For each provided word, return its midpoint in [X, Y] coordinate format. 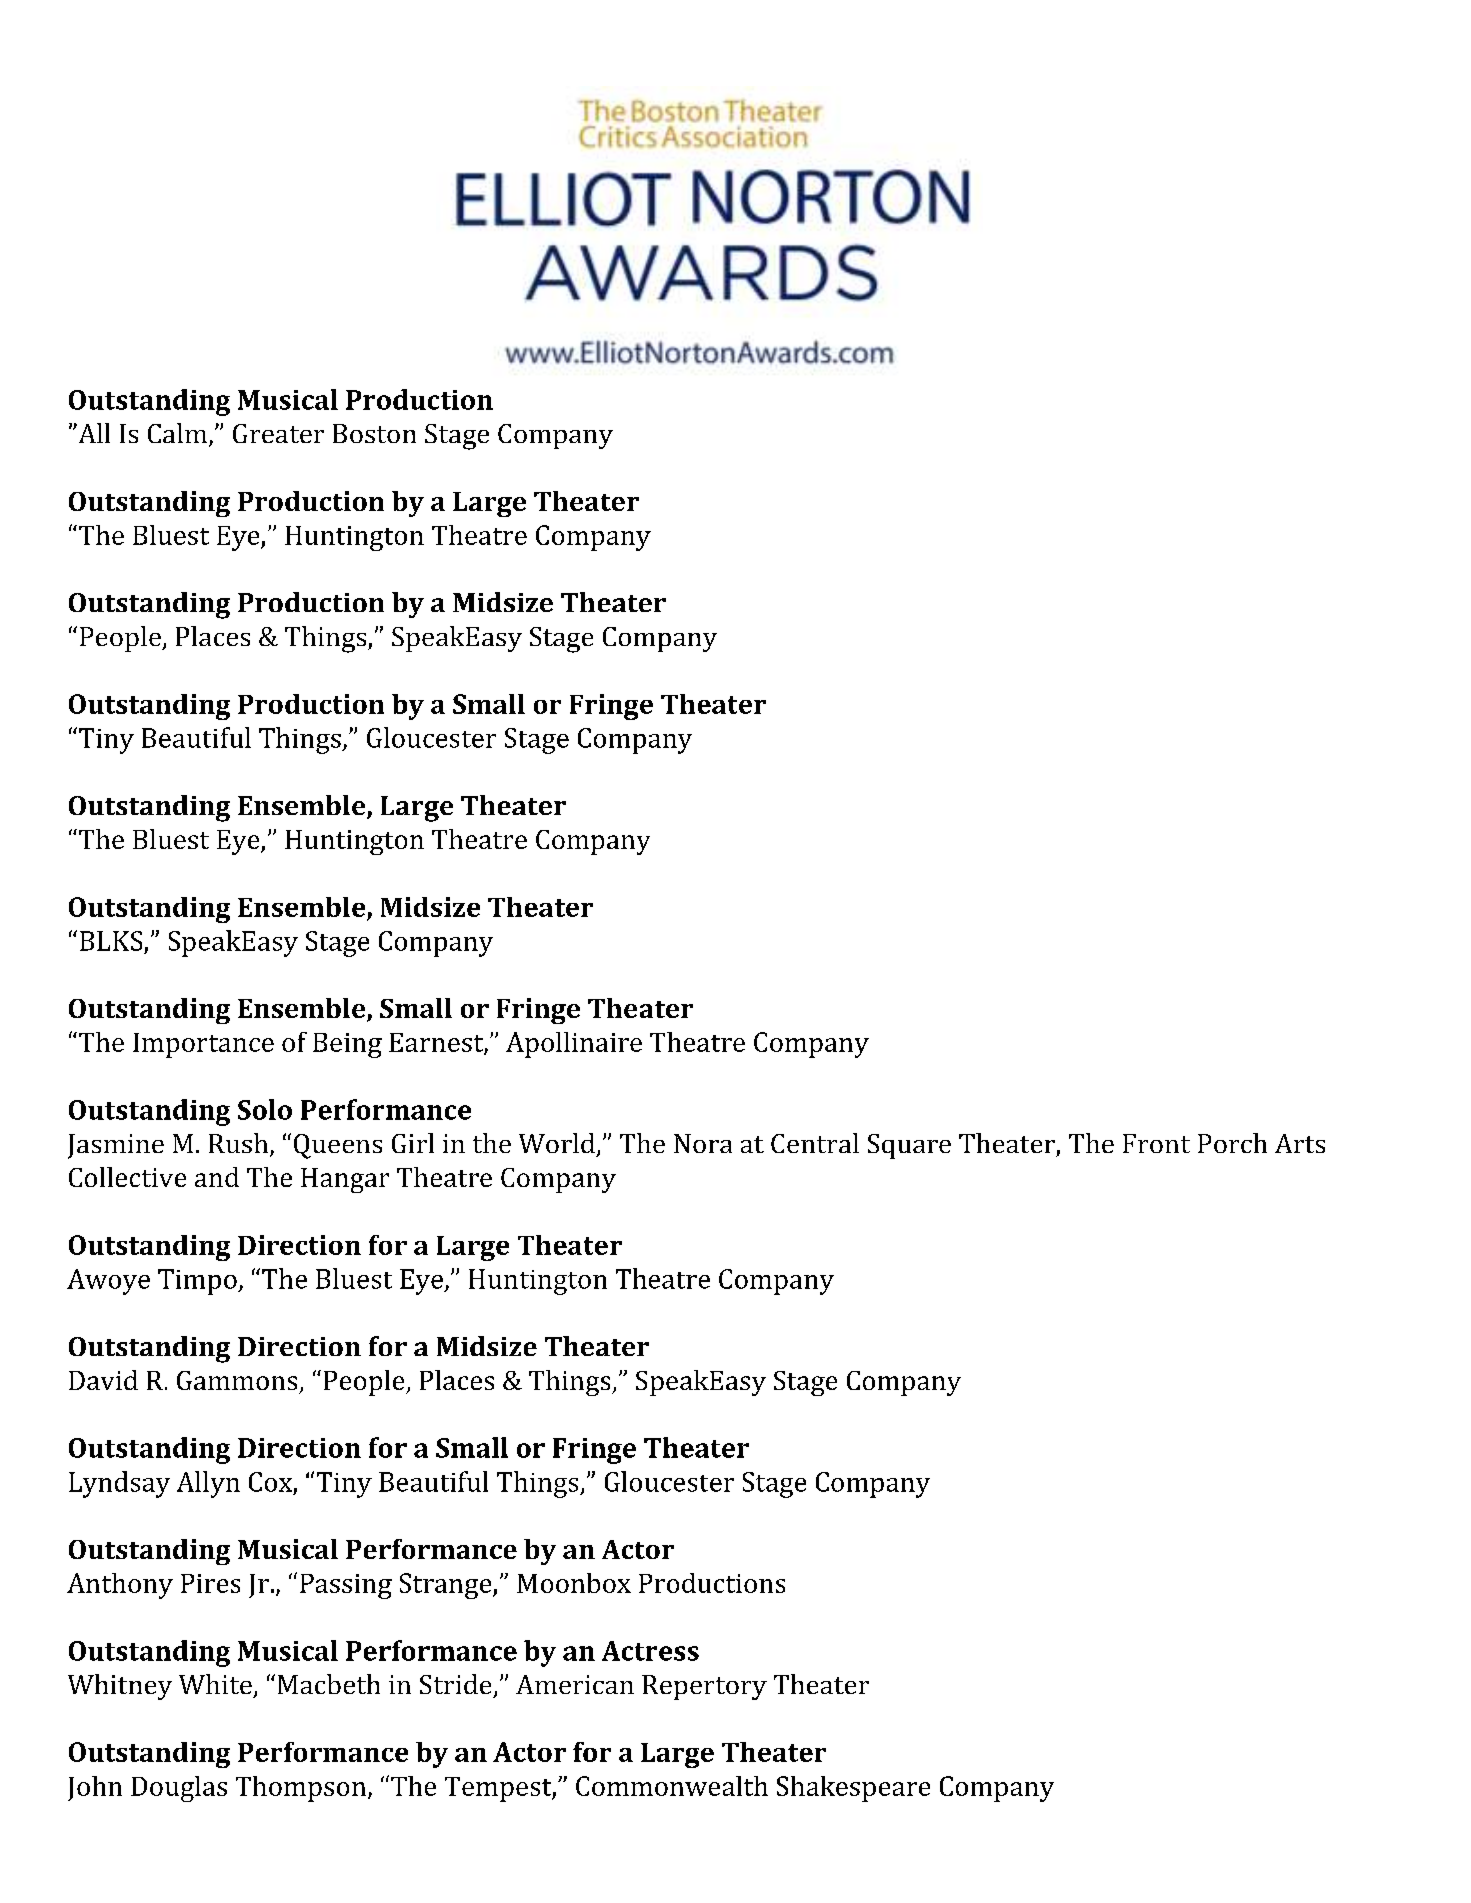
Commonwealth [672, 1786]
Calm [177, 433]
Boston [374, 433]
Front [1156, 1143]
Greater [278, 433]
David [103, 1380]
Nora [703, 1143]
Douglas [179, 1789]
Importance [203, 1045]
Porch [1232, 1143]
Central [815, 1143]
